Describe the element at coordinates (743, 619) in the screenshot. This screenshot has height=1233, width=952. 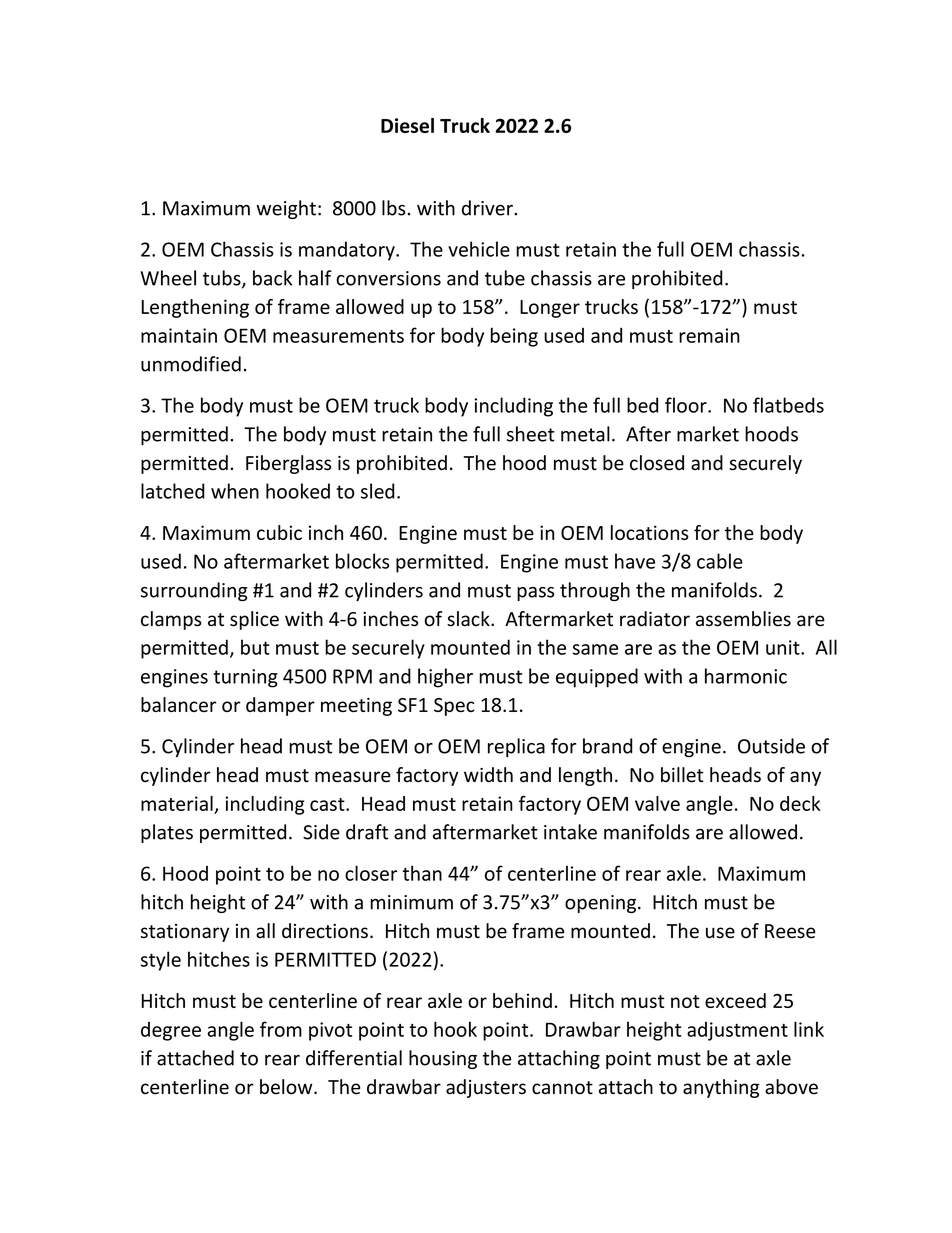
I see `assemblies` at that location.
